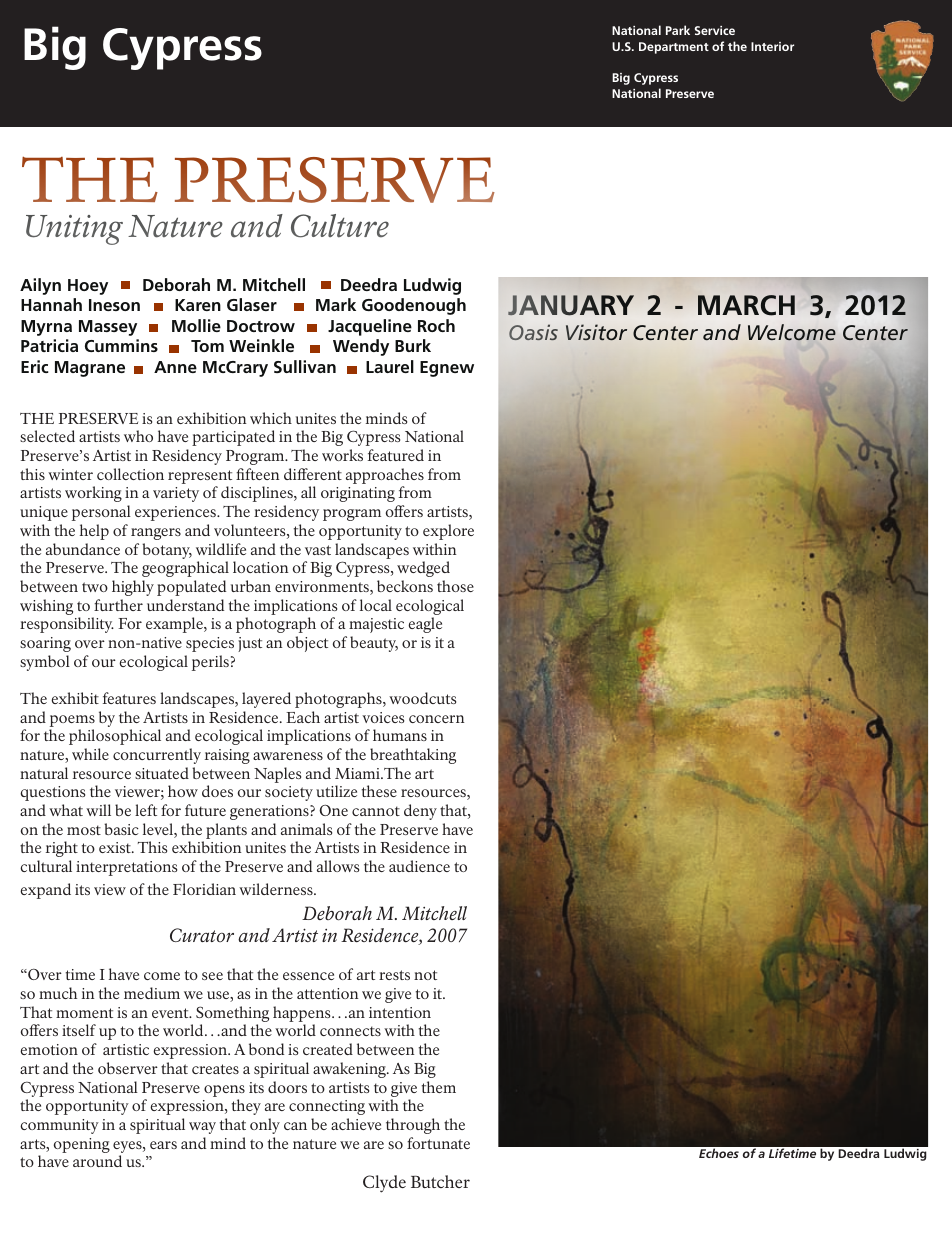  Describe the element at coordinates (118, 605) in the document. I see `further` at that location.
